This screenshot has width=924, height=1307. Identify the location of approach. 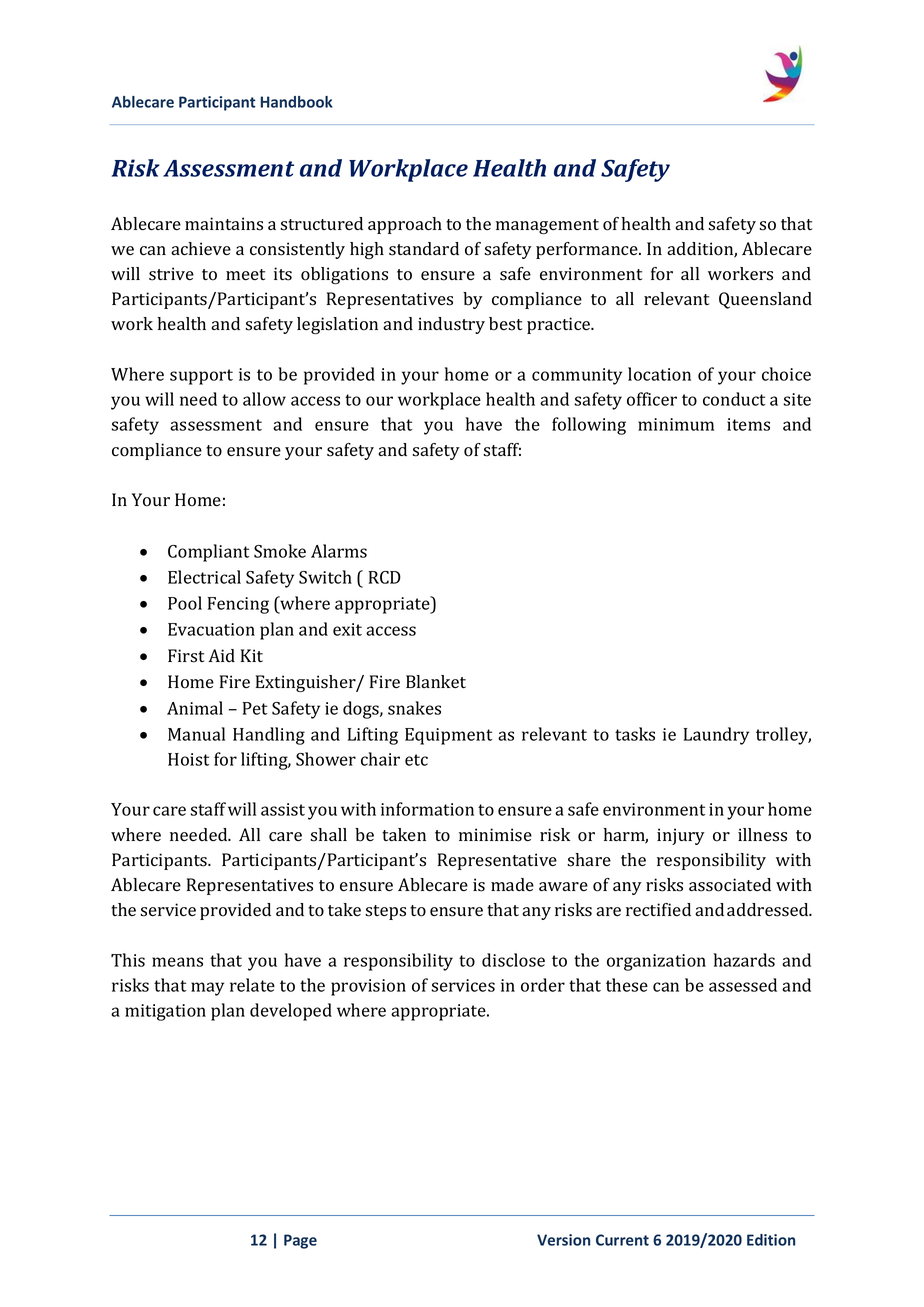
(405, 225).
